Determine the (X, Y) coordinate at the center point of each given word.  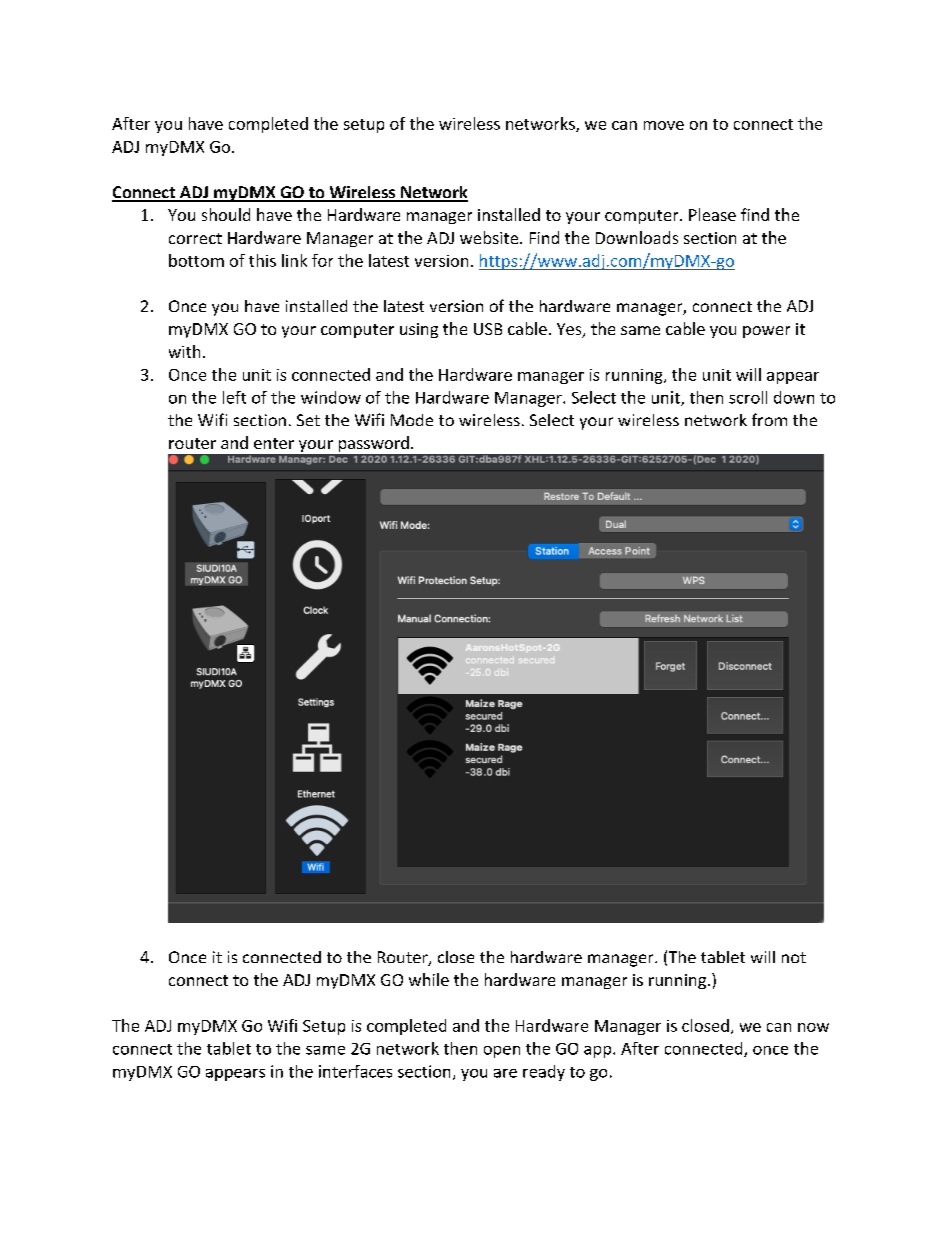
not (794, 957)
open (502, 1052)
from (769, 419)
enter (274, 443)
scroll (748, 397)
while (429, 979)
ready (544, 1073)
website (490, 237)
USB (488, 329)
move (664, 125)
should (226, 214)
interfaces (355, 1071)
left (234, 397)
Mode (412, 420)
